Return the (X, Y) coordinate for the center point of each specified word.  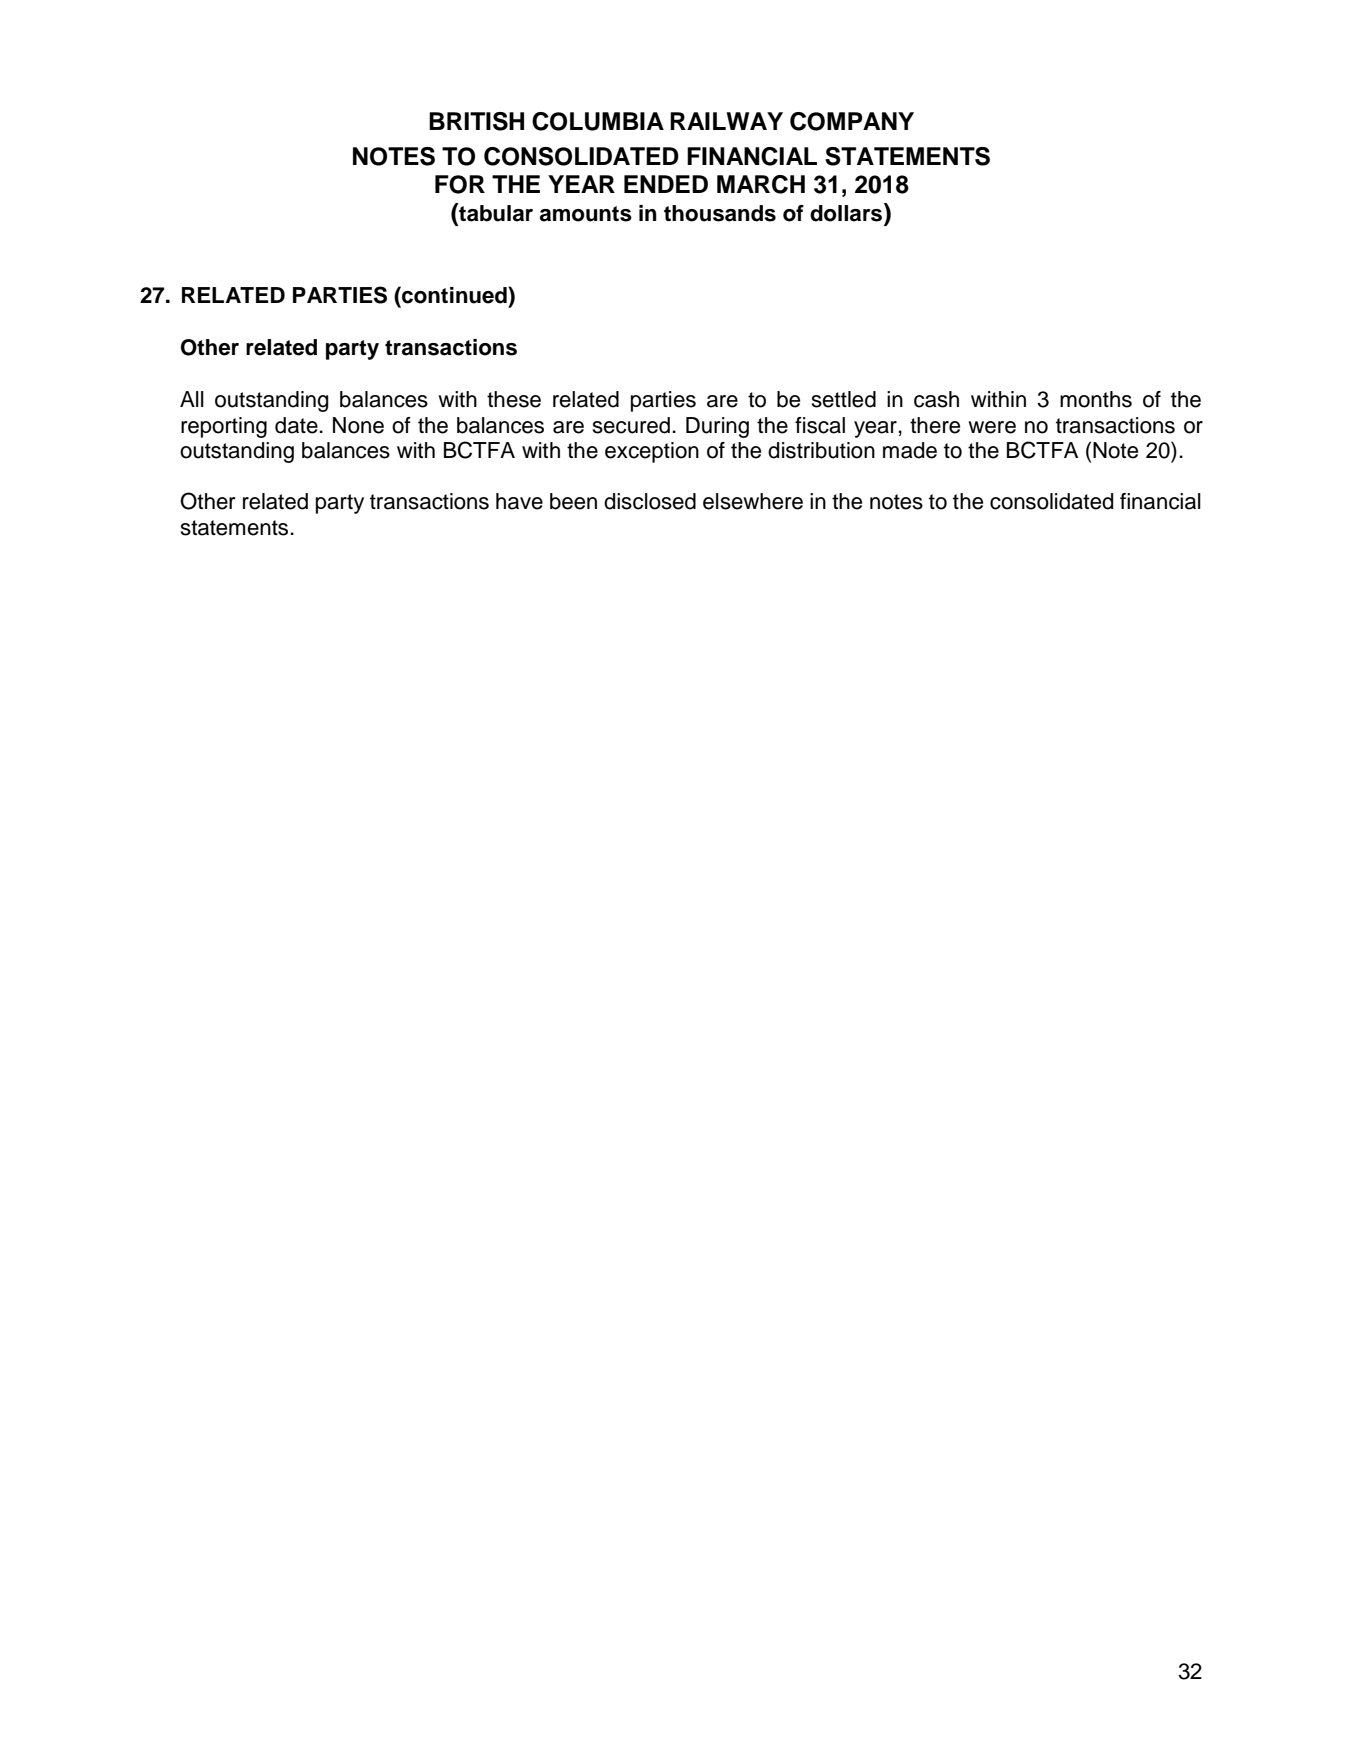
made (910, 450)
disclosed (650, 501)
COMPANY (852, 121)
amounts (586, 214)
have (519, 501)
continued (454, 295)
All (192, 399)
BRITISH (476, 121)
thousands (720, 213)
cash (936, 399)
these (514, 399)
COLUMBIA (598, 121)
